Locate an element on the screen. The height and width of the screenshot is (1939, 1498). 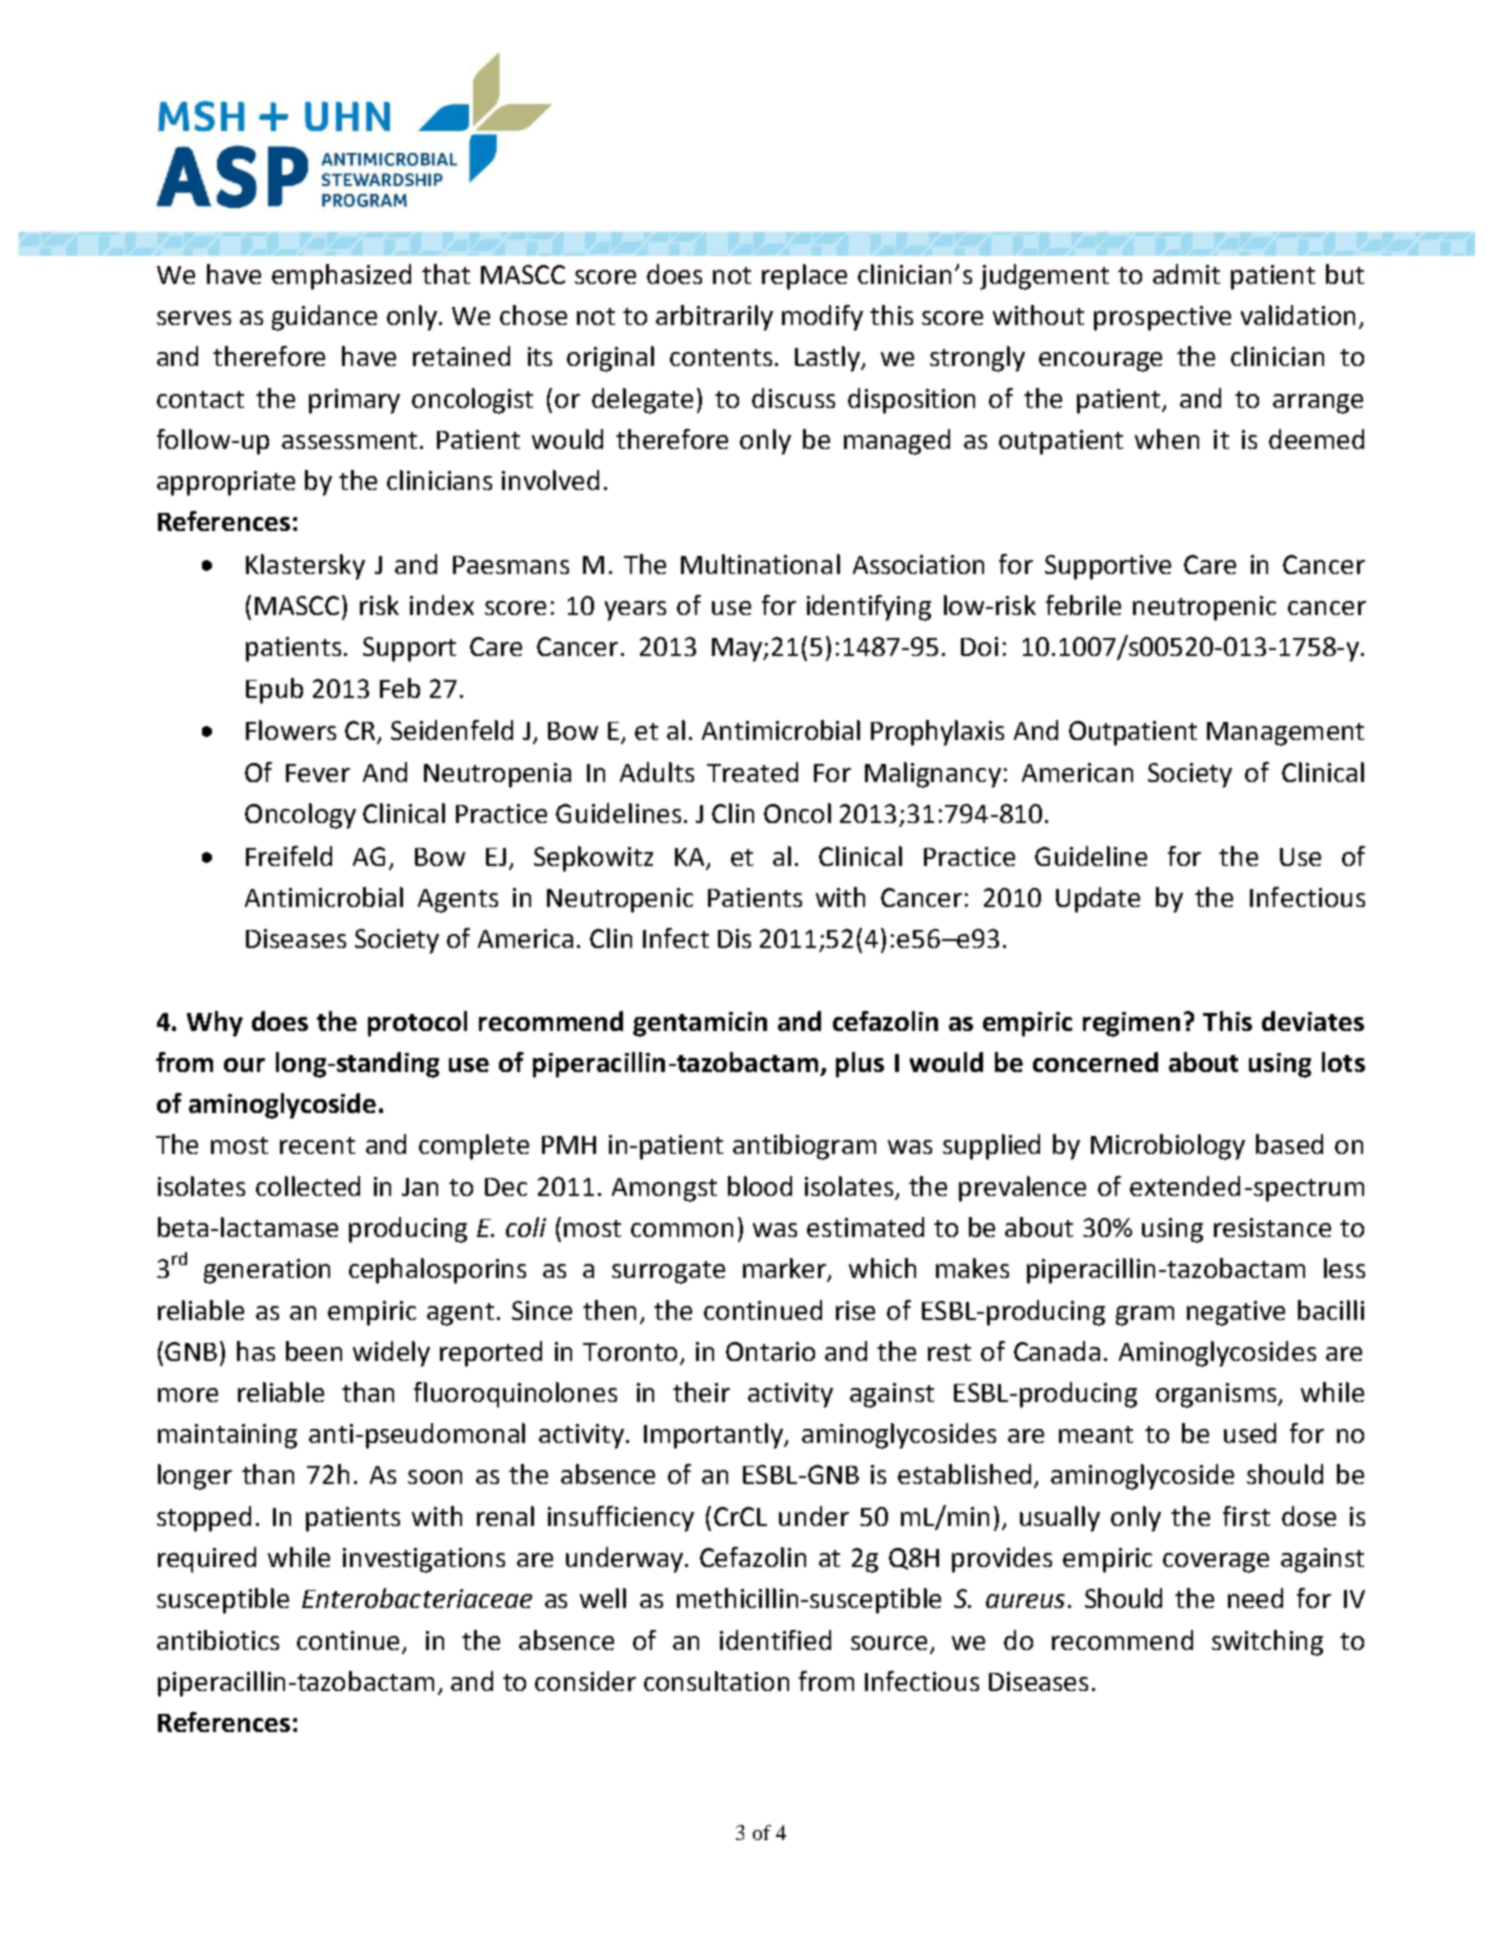
blood is located at coordinates (760, 1186).
